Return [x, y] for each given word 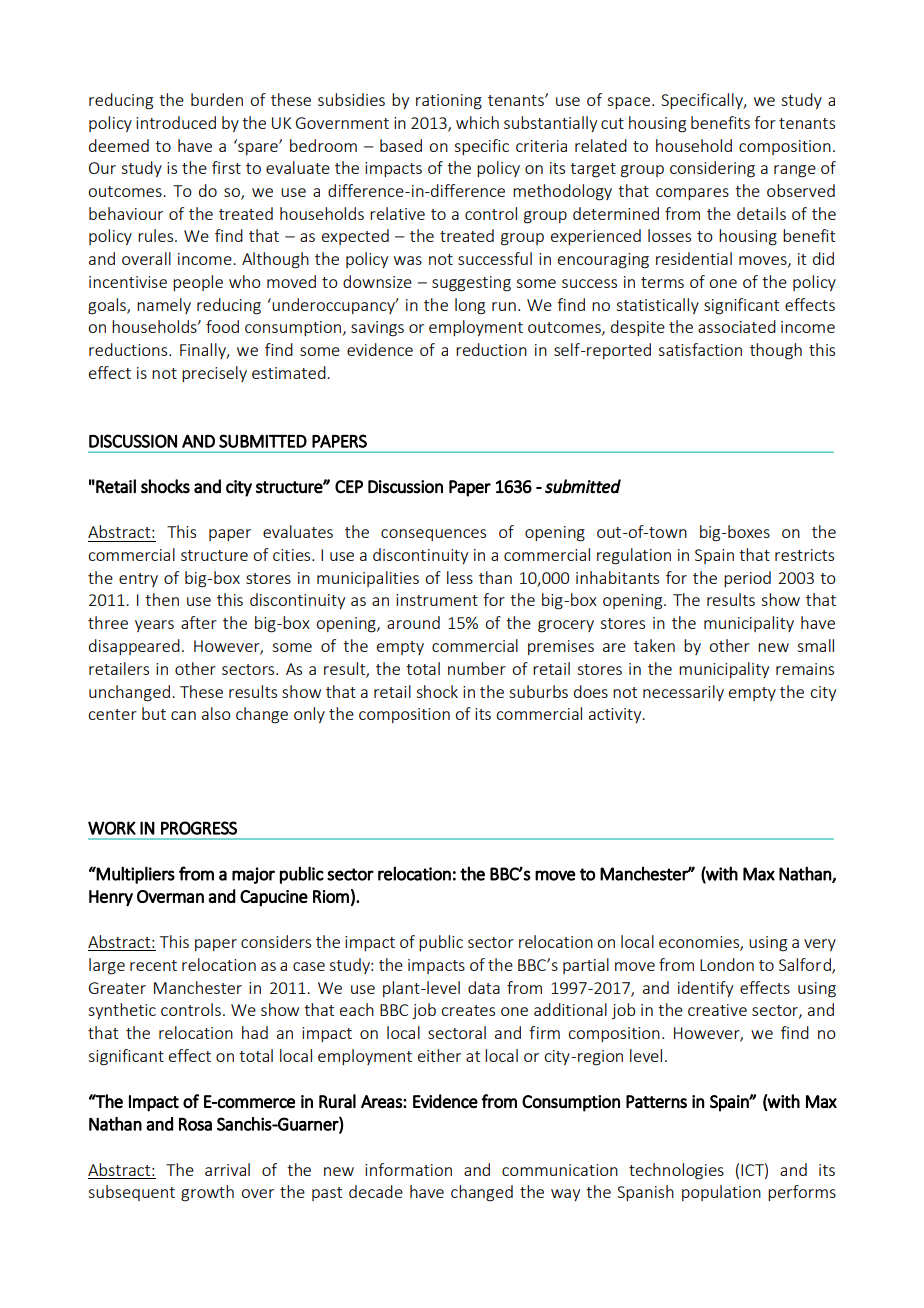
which [477, 122]
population [721, 1193]
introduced [176, 122]
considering [712, 169]
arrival [227, 1169]
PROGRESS [199, 828]
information [408, 1169]
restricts [804, 555]
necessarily [683, 693]
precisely [214, 374]
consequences [433, 535]
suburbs [538, 691]
